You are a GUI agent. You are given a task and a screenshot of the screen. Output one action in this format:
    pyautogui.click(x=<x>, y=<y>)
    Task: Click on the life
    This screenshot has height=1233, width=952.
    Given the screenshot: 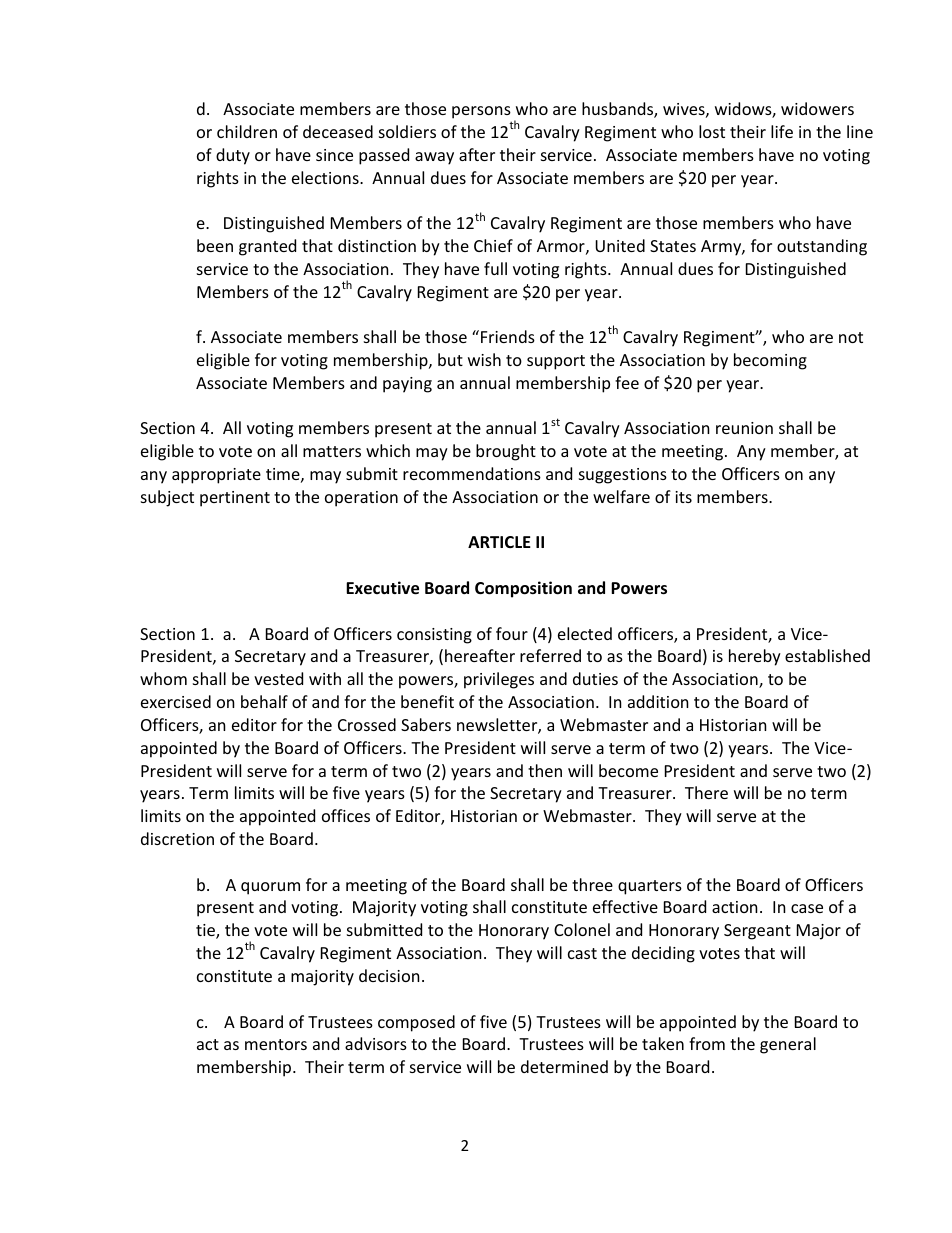 What is the action you would take?
    pyautogui.click(x=782, y=131)
